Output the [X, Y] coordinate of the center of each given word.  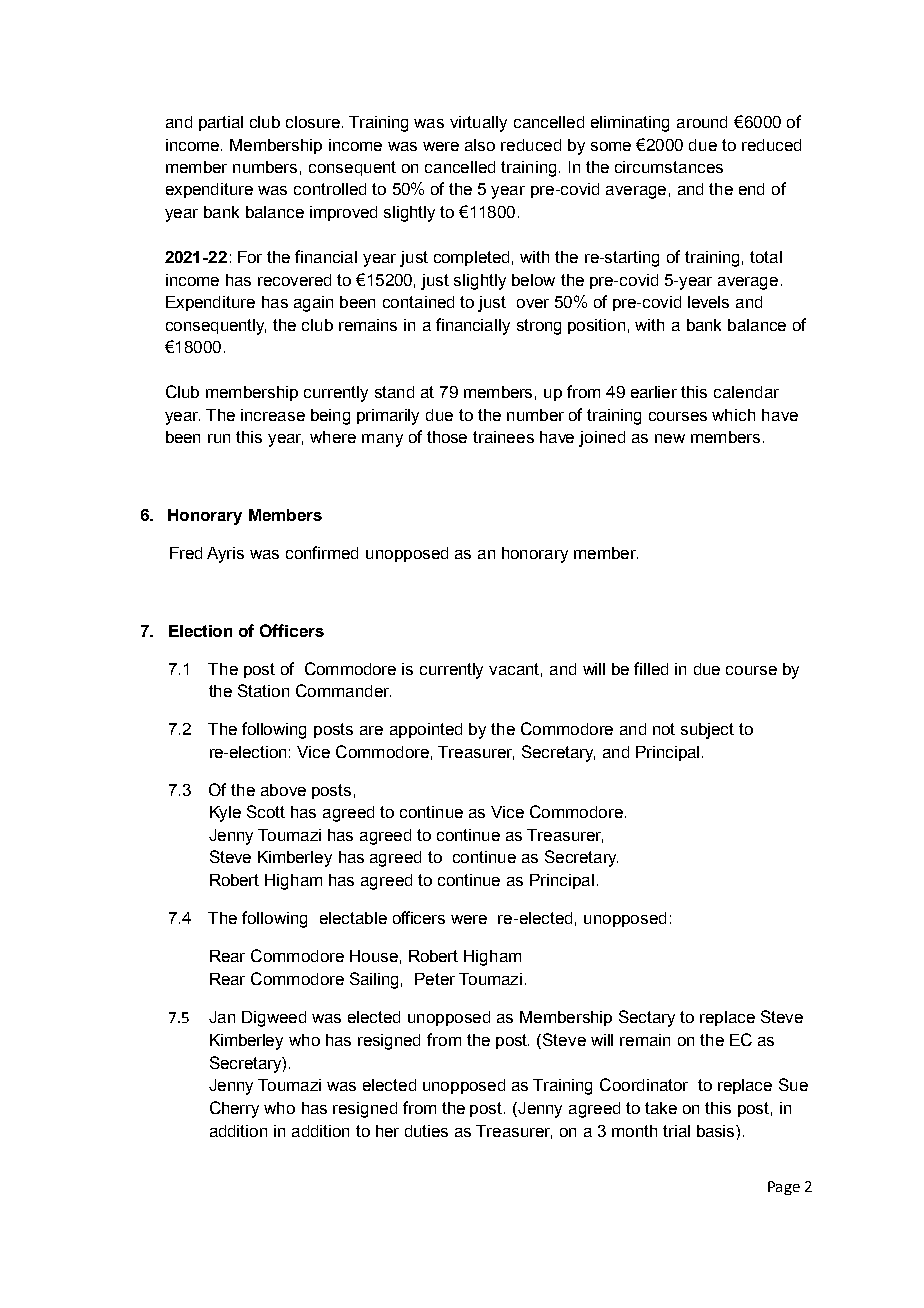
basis [717, 1131]
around [702, 122]
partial [221, 123]
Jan [222, 1017]
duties [426, 1131]
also [480, 145]
